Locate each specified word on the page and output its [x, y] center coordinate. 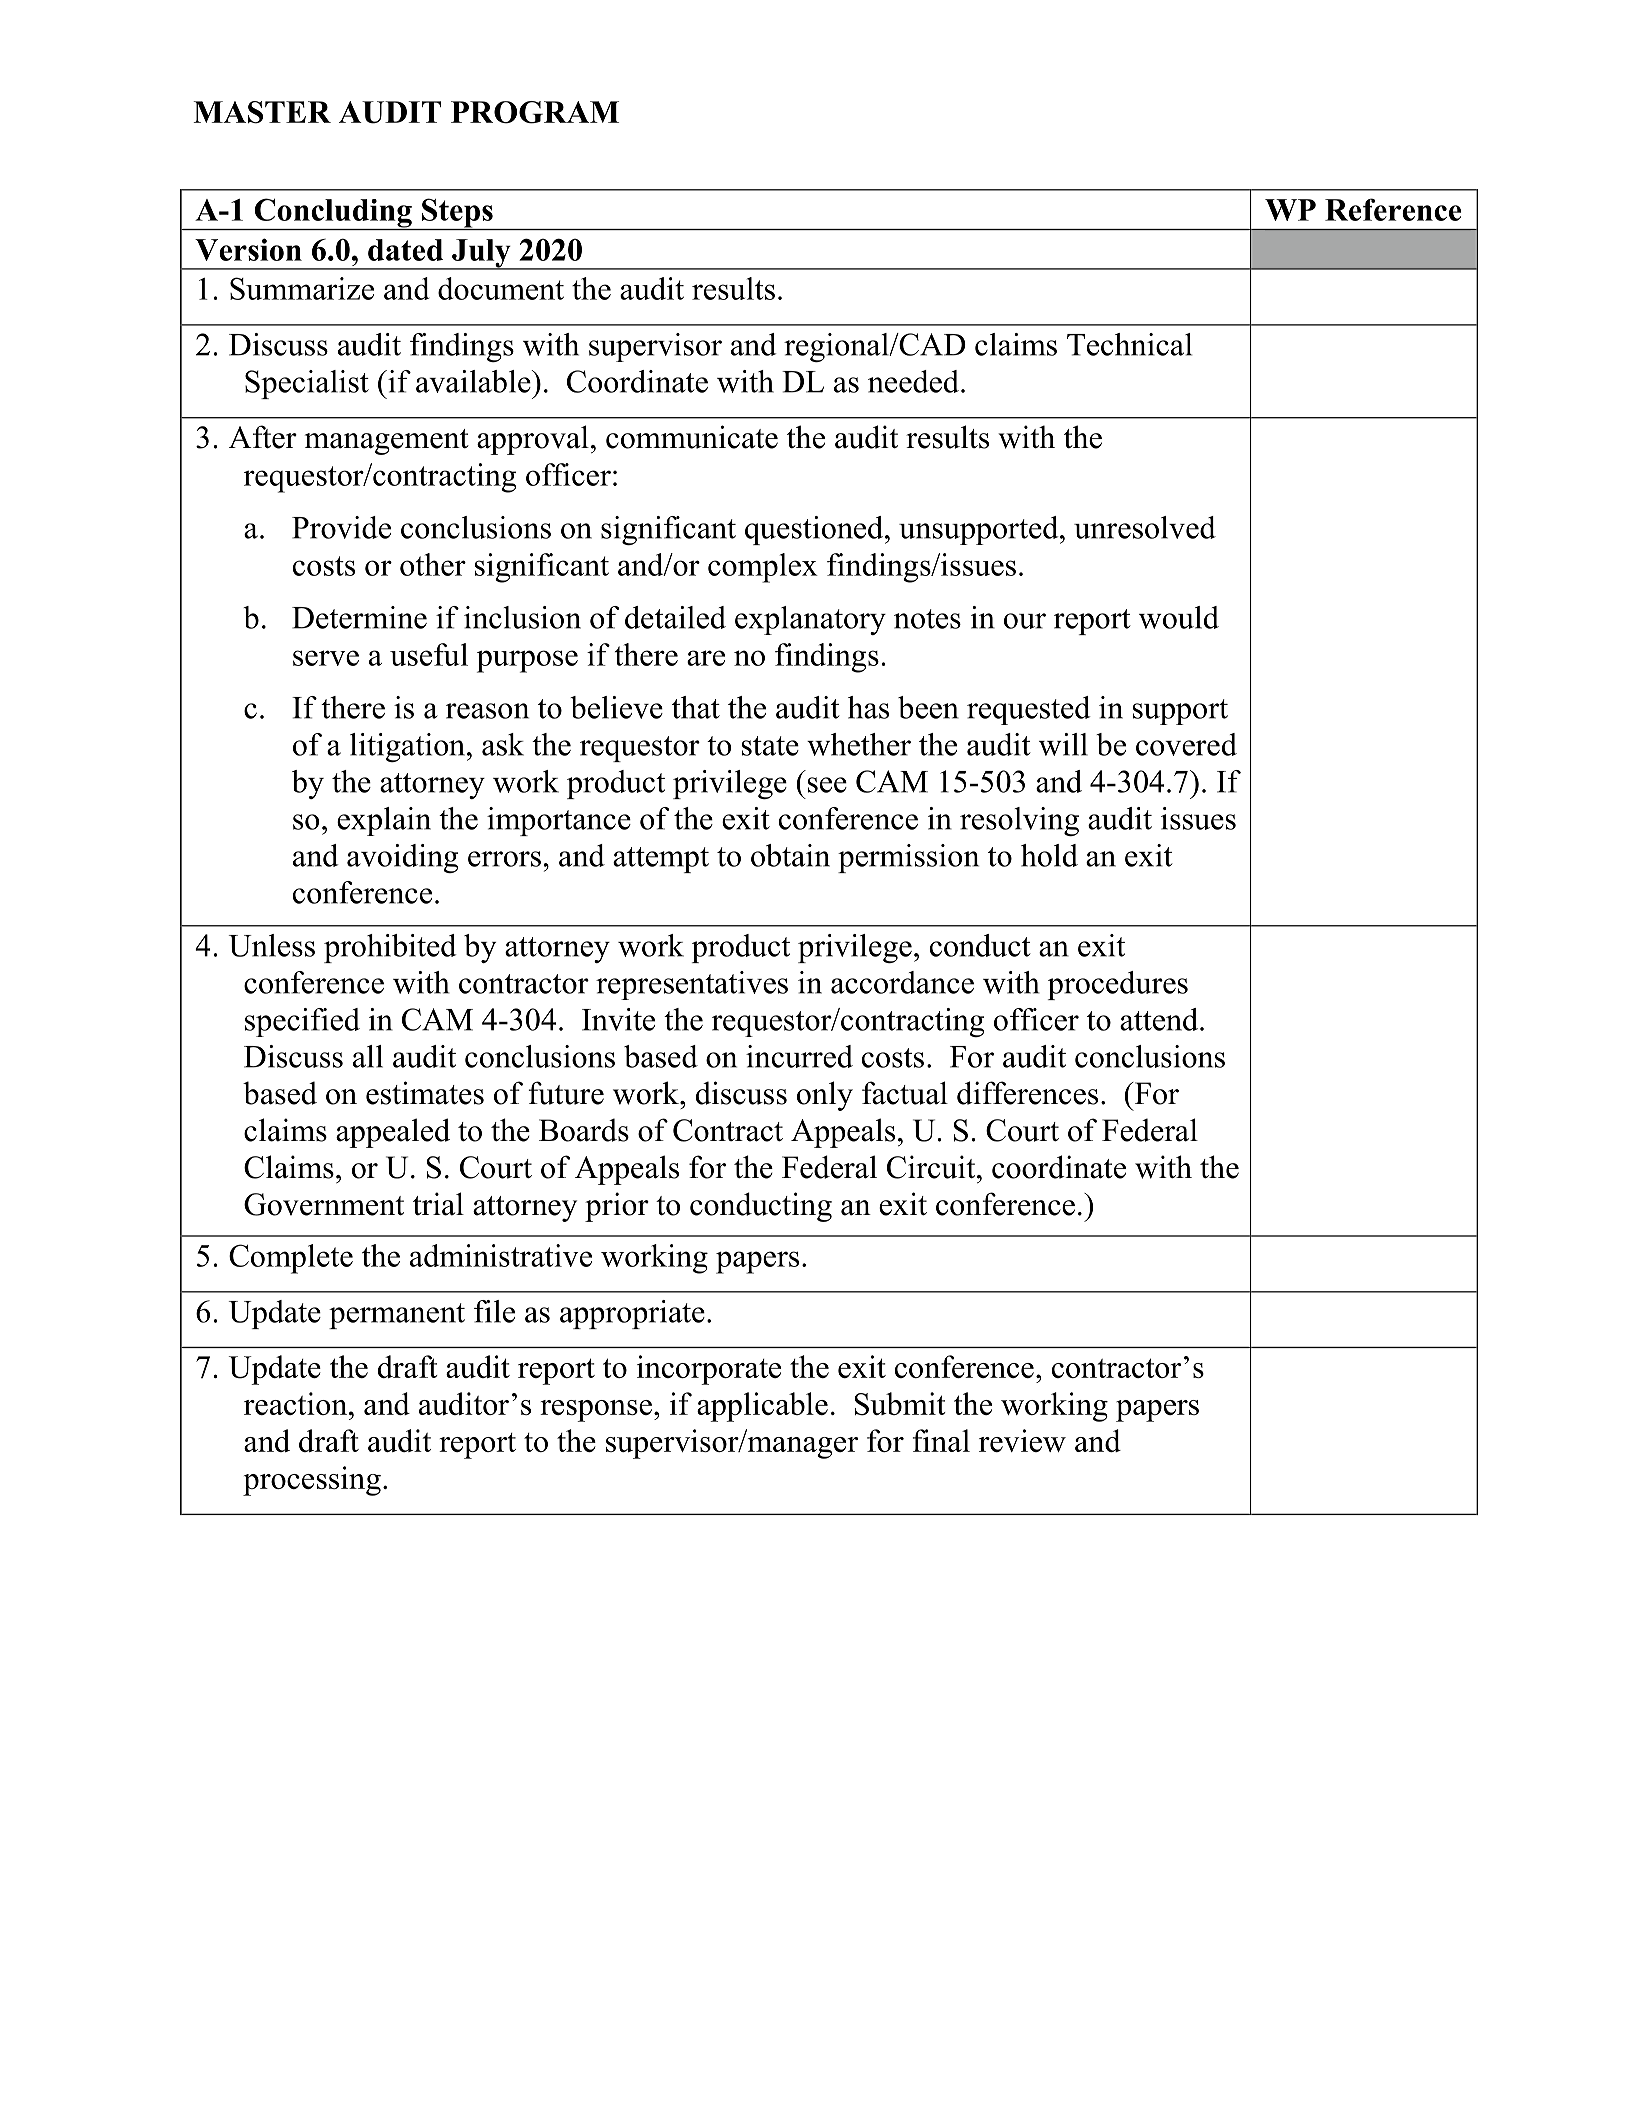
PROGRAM [535, 112]
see [827, 785]
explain [384, 821]
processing [312, 1481]
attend [1160, 1019]
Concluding [333, 214]
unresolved [1145, 527]
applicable [762, 1407]
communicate [692, 437]
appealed [393, 1133]
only [825, 1096]
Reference [1393, 209]
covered [1186, 744]
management [387, 442]
